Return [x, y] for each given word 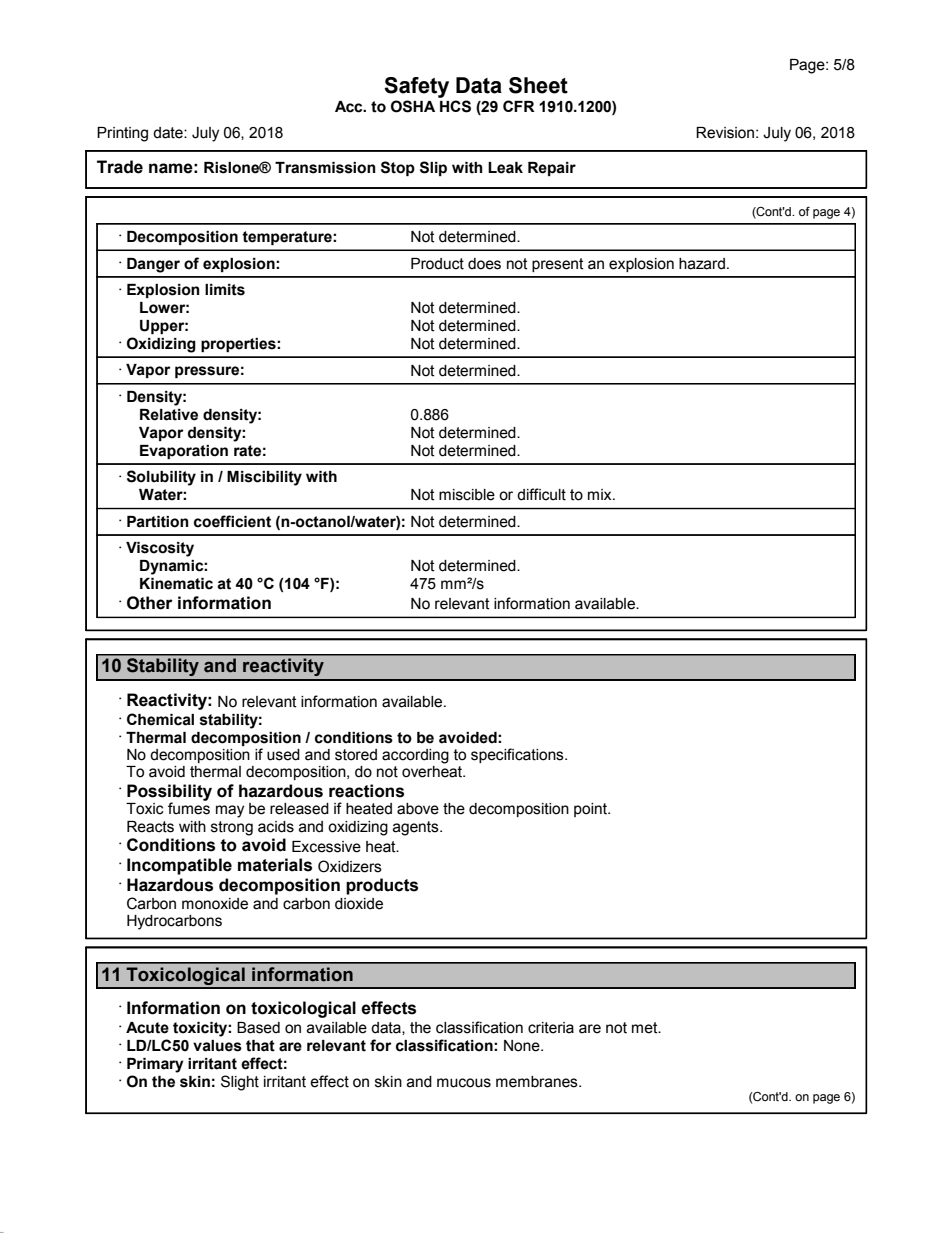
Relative [169, 415]
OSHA [413, 106]
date [169, 133]
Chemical [160, 719]
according [415, 756]
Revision [725, 133]
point [591, 810]
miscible [467, 495]
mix [601, 494]
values [217, 1046]
